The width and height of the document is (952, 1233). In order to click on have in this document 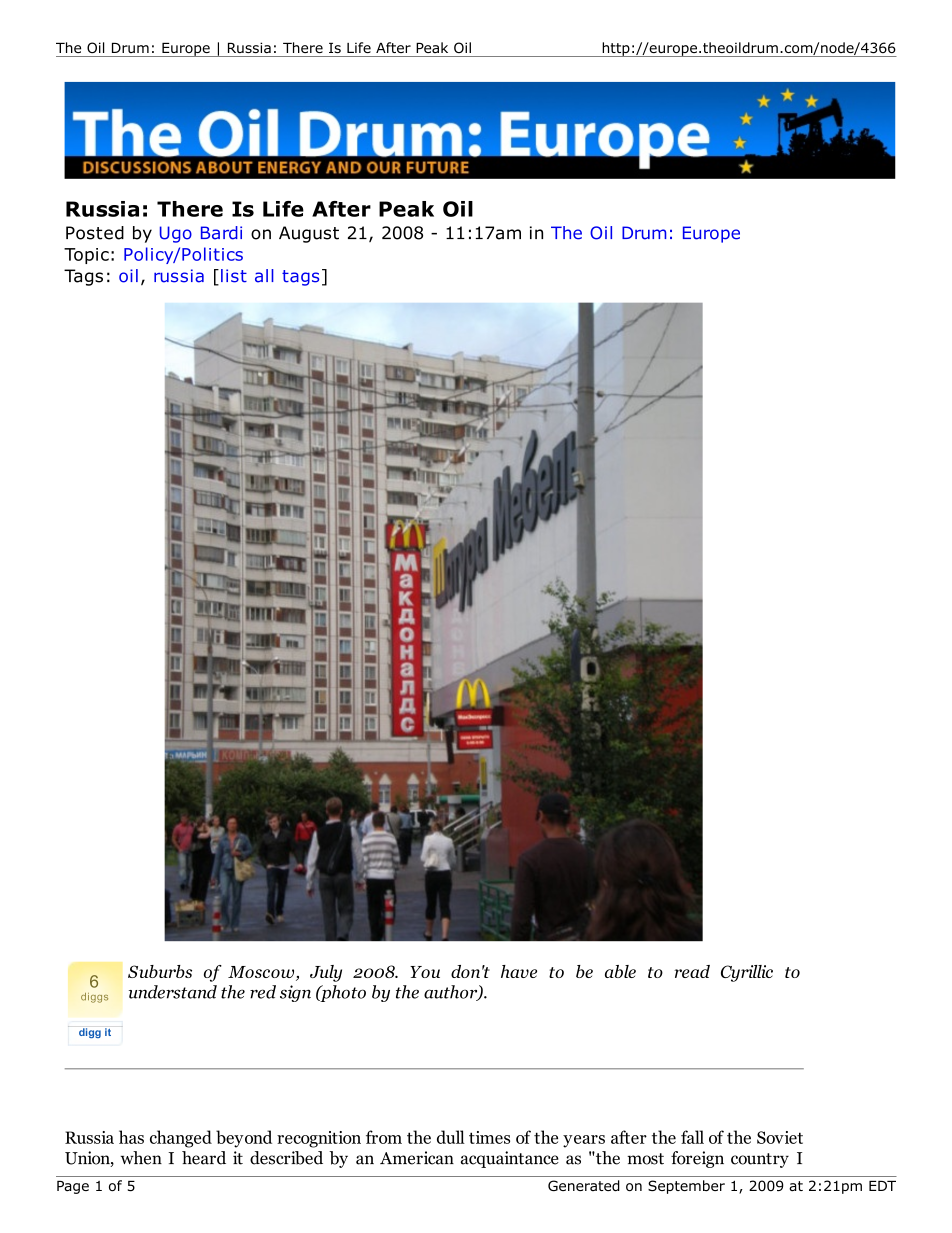, I will do `click(519, 971)`.
